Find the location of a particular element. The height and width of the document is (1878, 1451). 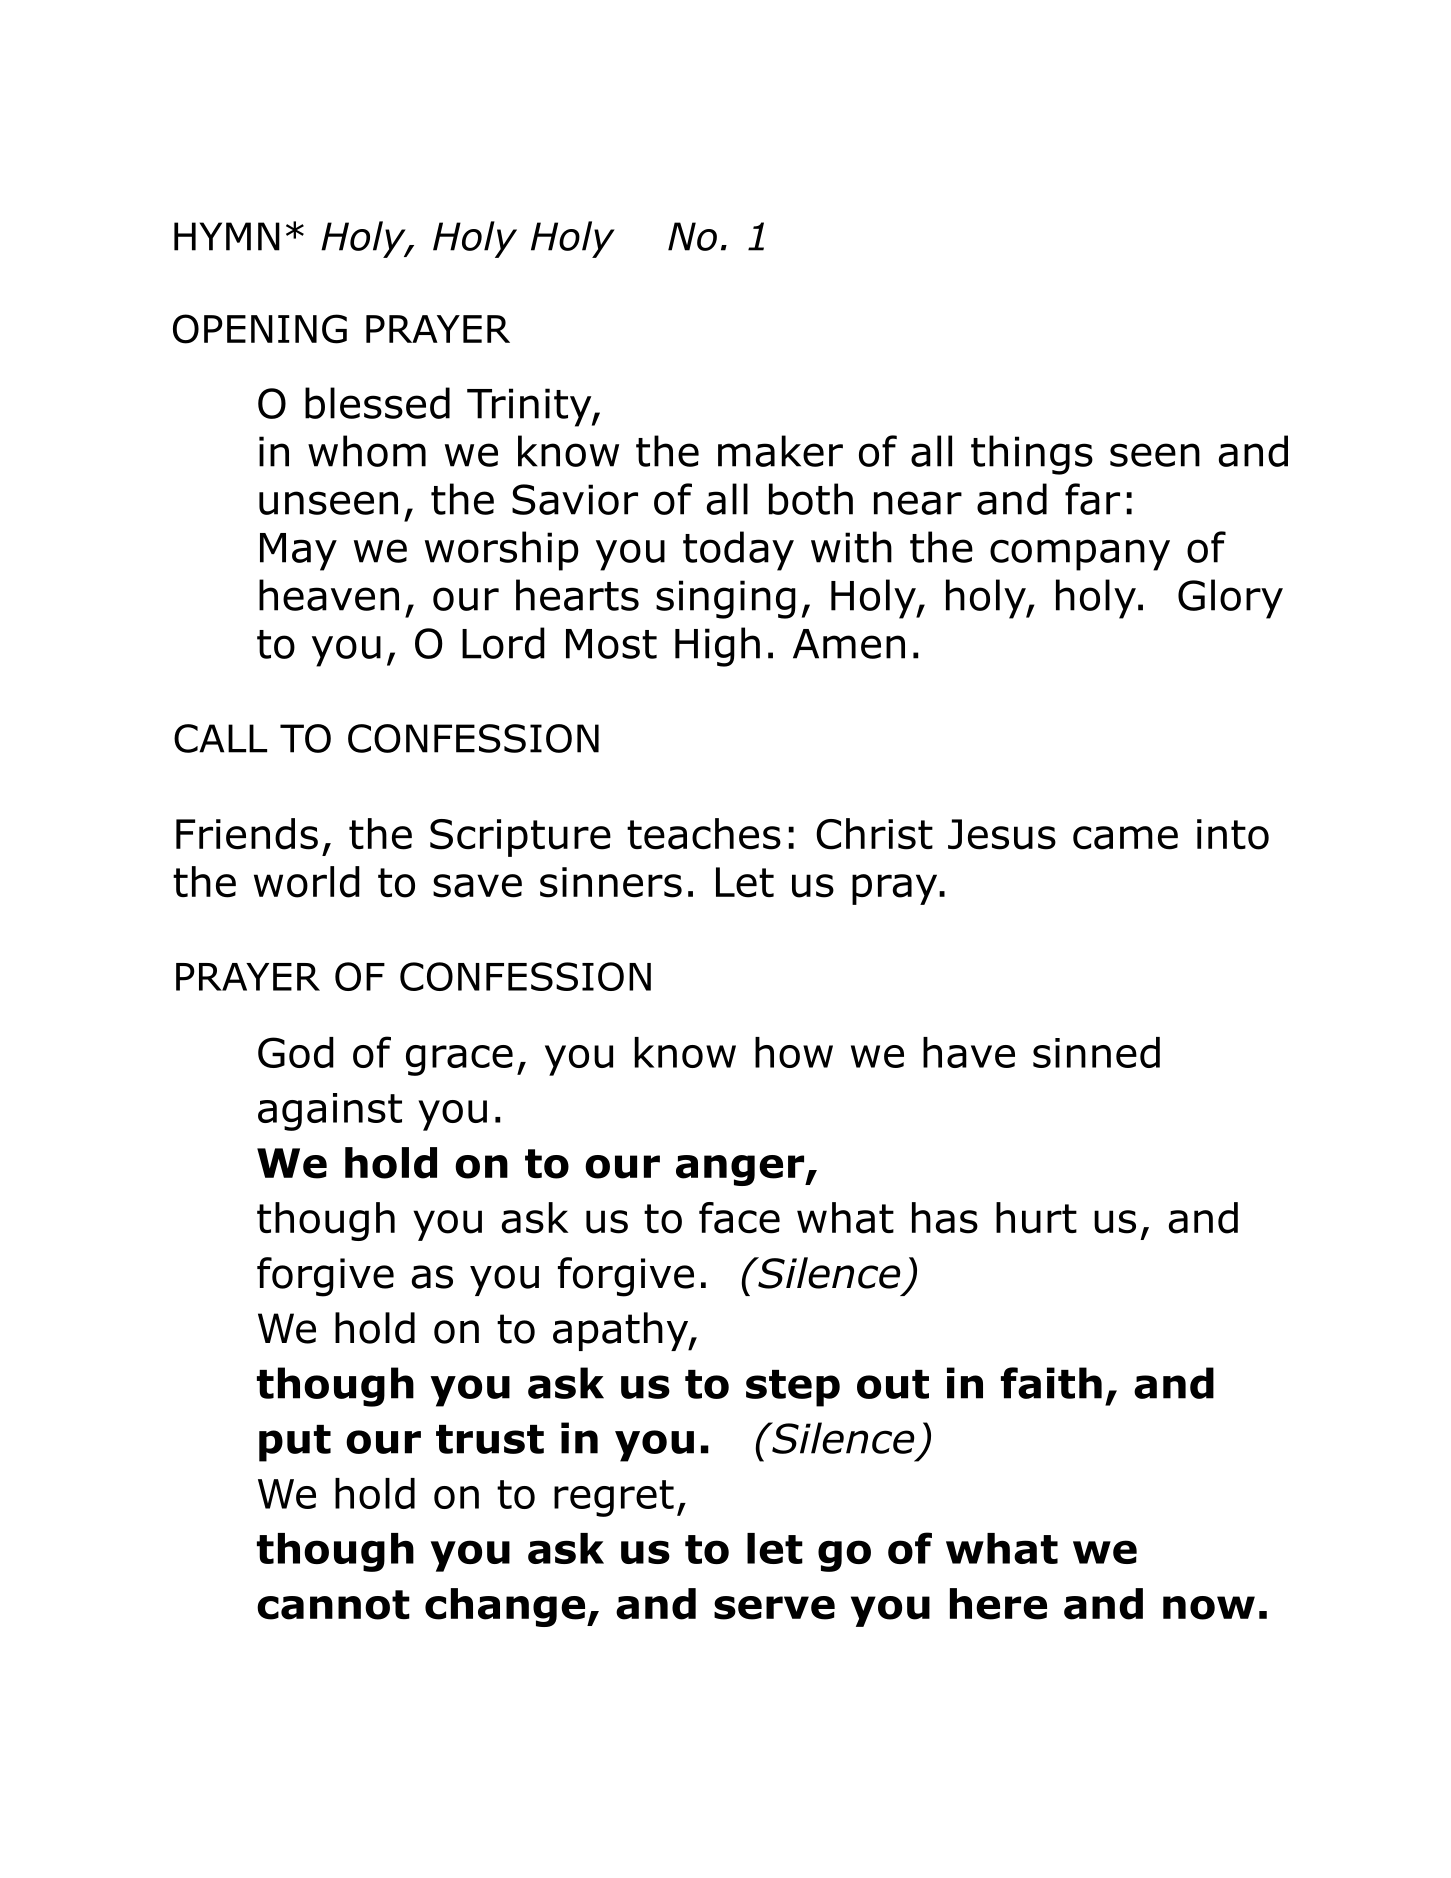

OPENING is located at coordinates (260, 329).
